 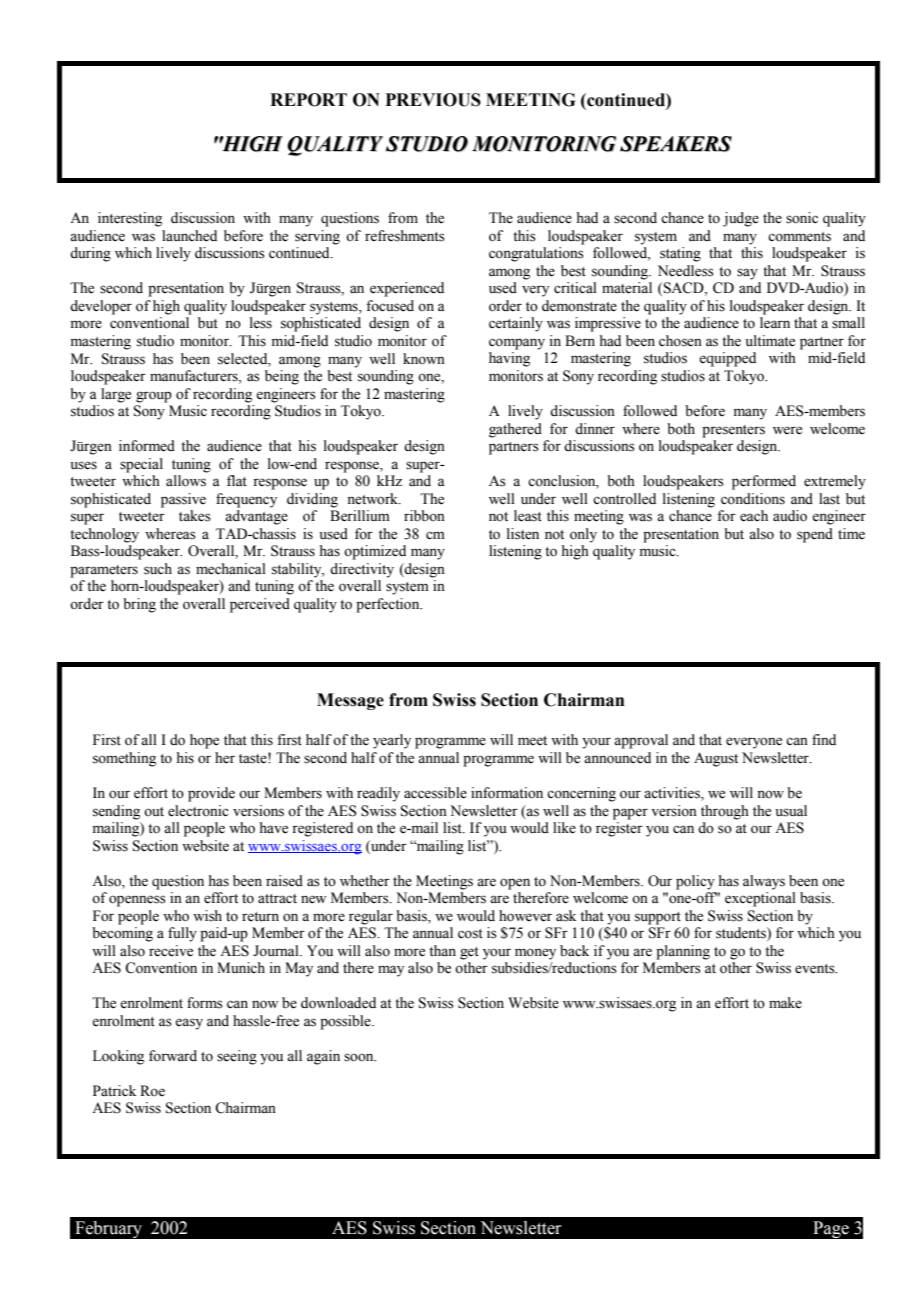 What do you see at coordinates (741, 219) in the screenshot?
I see `judge` at bounding box center [741, 219].
